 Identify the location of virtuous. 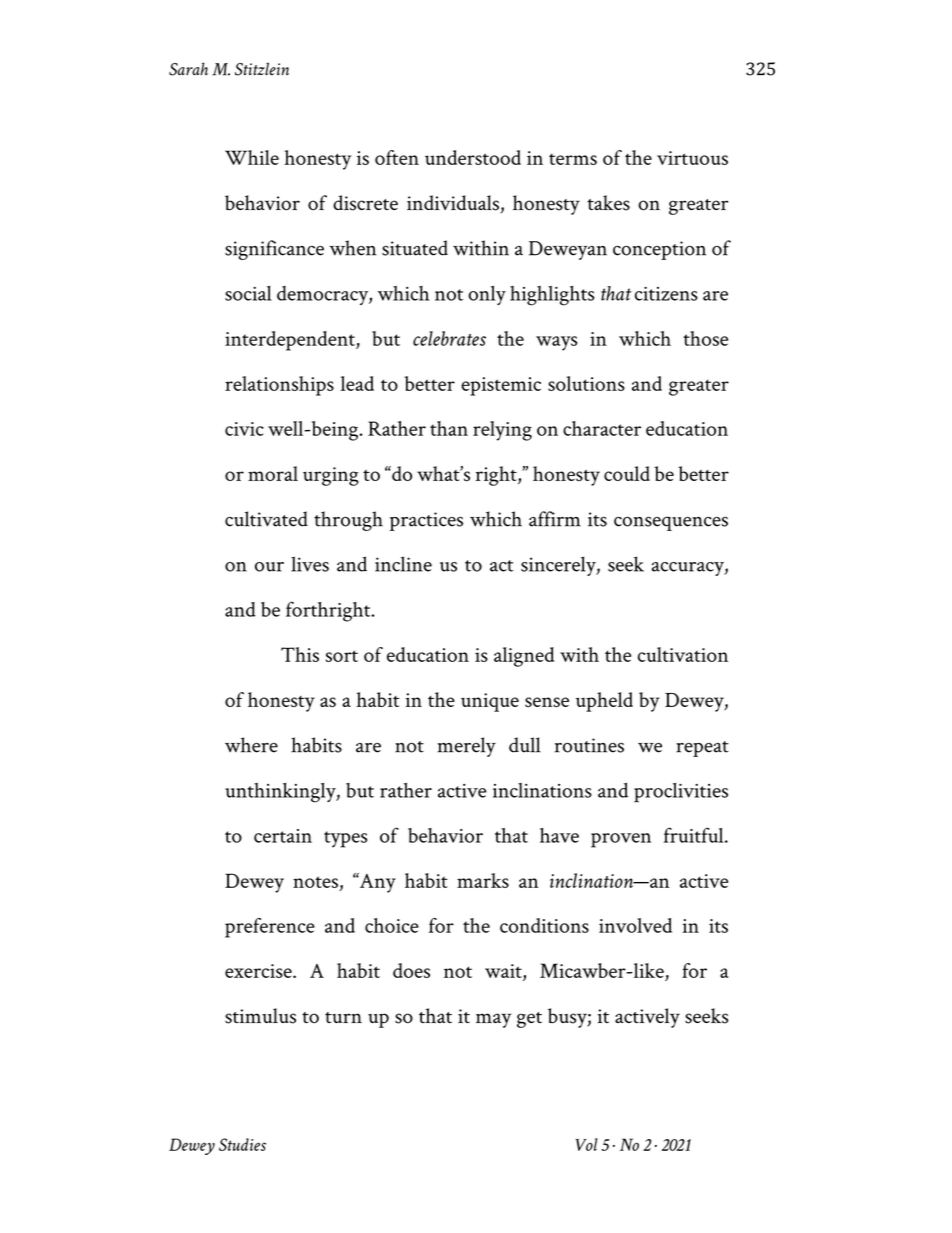
(692, 158).
